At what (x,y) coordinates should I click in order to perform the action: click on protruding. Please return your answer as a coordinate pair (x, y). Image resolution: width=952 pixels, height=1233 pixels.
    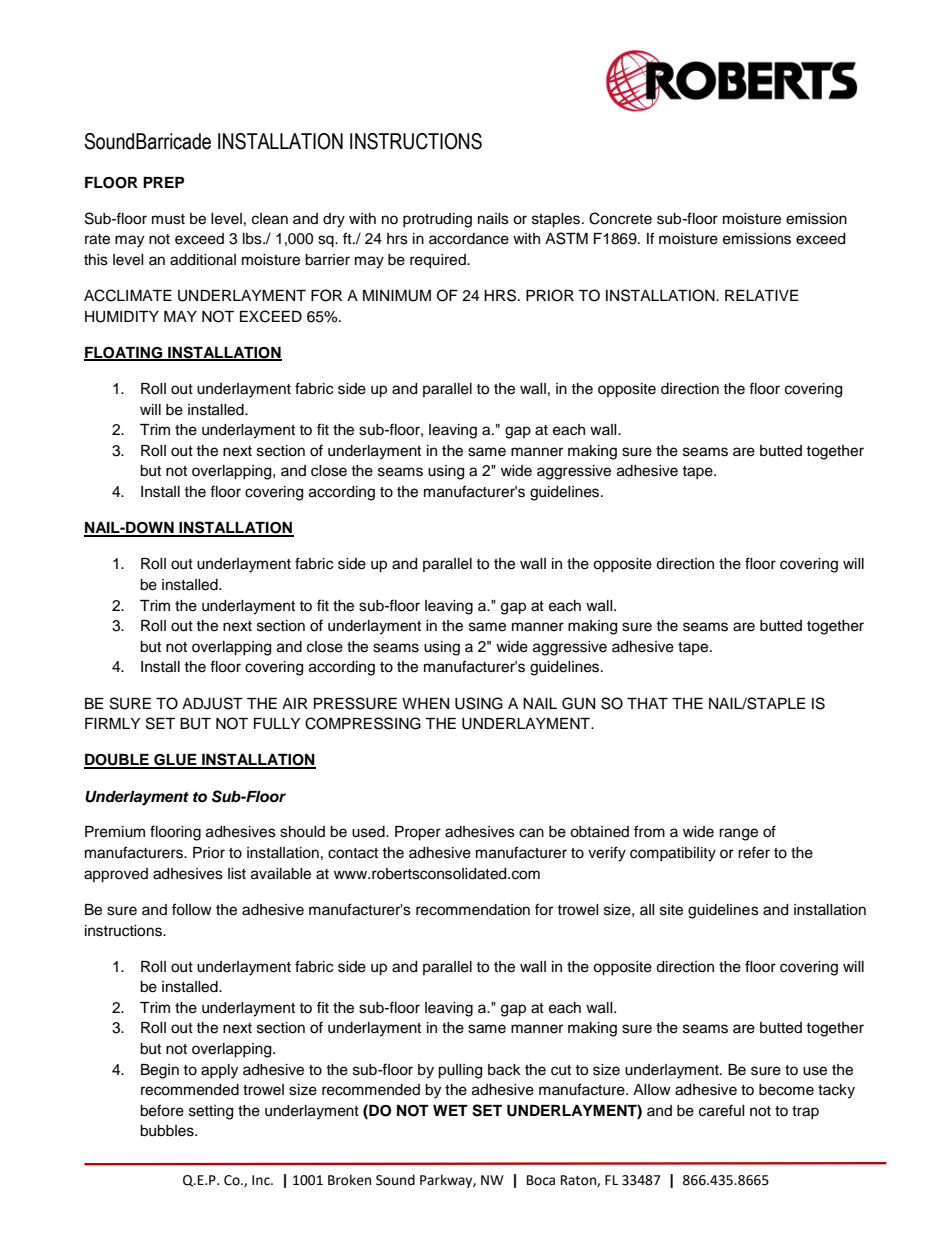
    Looking at the image, I should click on (437, 220).
